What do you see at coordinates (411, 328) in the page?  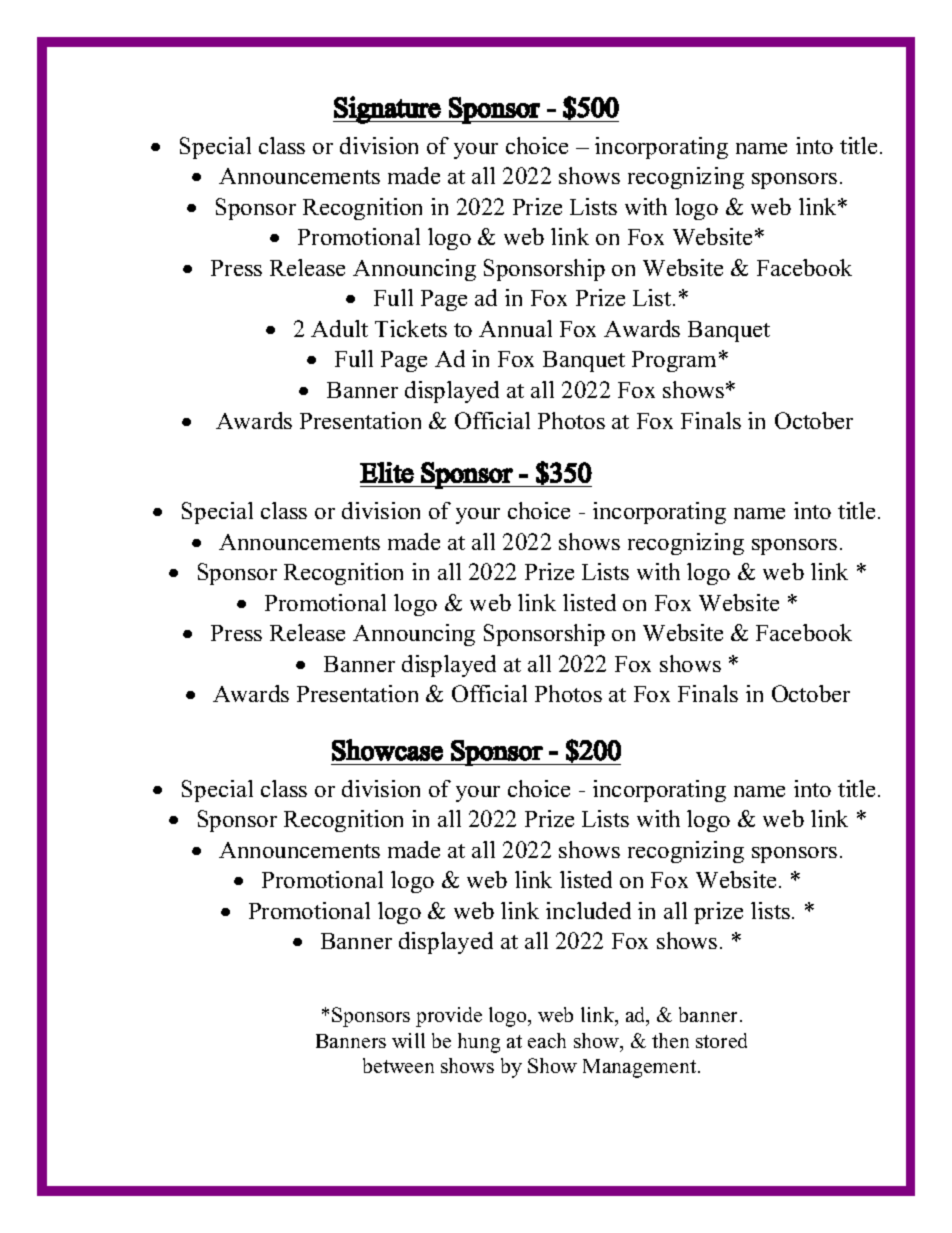 I see `Tickets` at bounding box center [411, 328].
